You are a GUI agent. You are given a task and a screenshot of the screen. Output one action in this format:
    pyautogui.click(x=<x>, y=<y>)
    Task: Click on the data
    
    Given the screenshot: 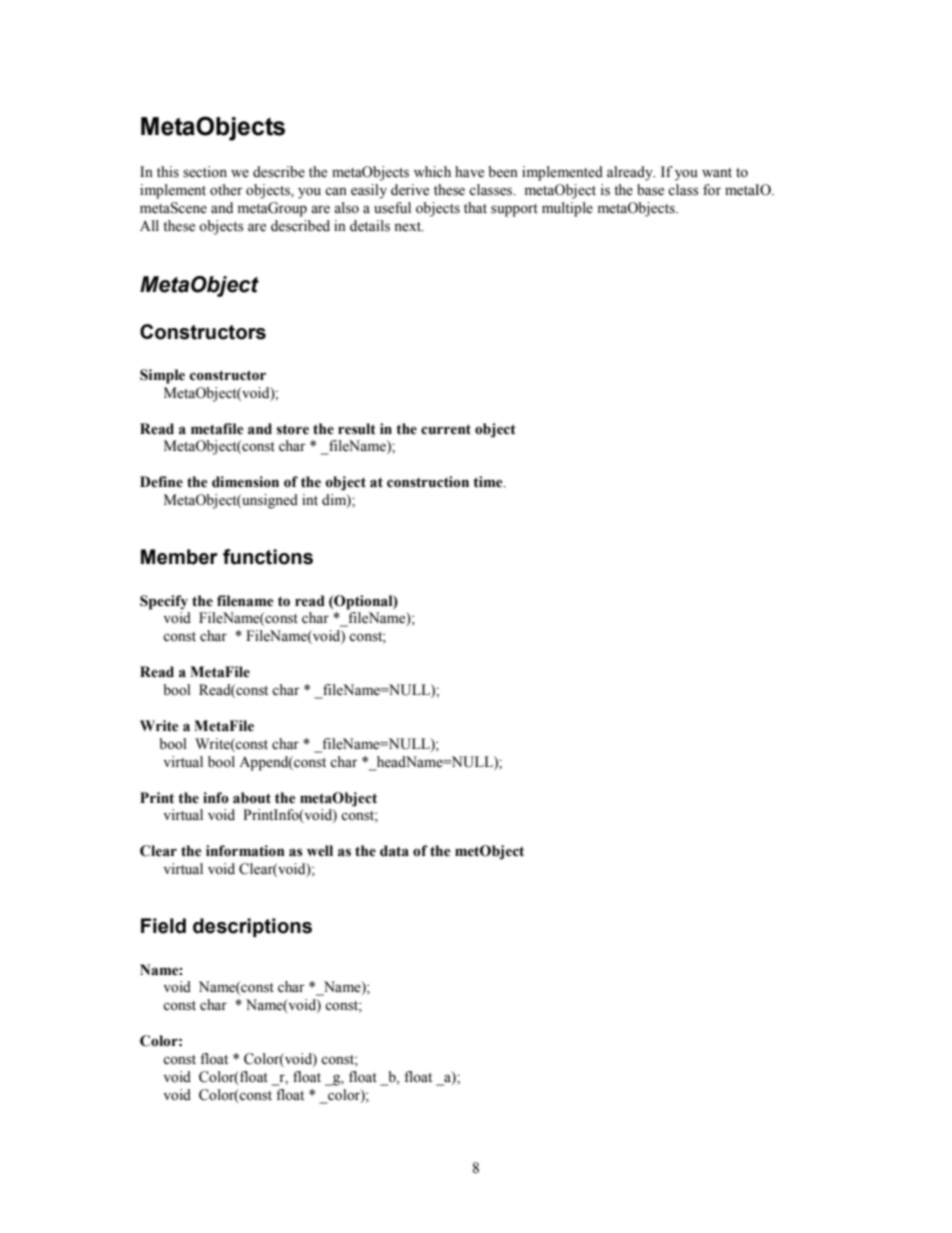 What is the action you would take?
    pyautogui.click(x=394, y=851)
